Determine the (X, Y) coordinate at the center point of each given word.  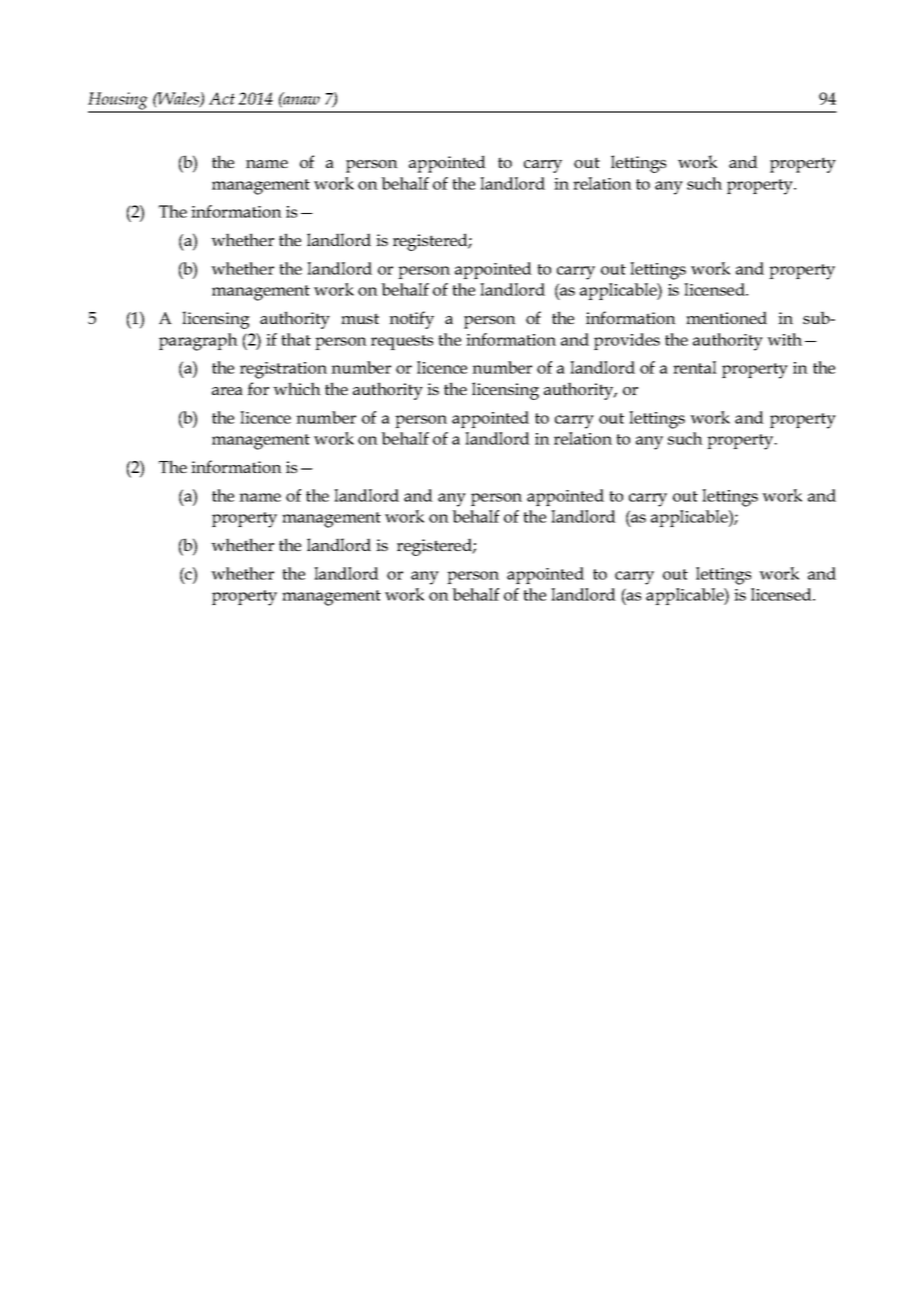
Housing (119, 102)
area (227, 391)
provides (627, 341)
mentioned (726, 317)
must (360, 318)
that (296, 339)
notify (411, 320)
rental (695, 367)
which (297, 388)
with (784, 339)
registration (283, 370)
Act (222, 98)
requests (402, 342)
